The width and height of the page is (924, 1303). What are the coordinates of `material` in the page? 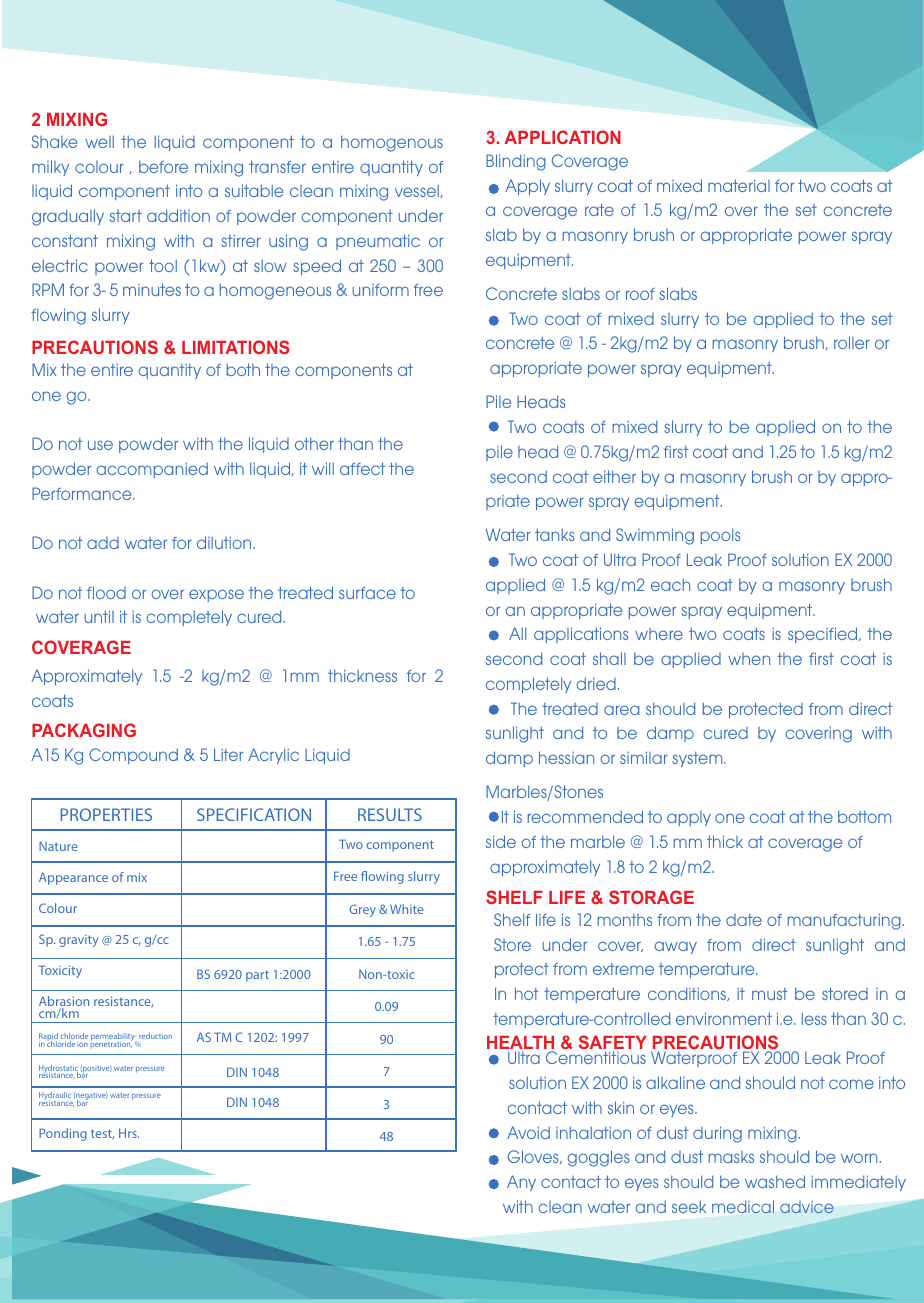 It's located at (739, 185).
